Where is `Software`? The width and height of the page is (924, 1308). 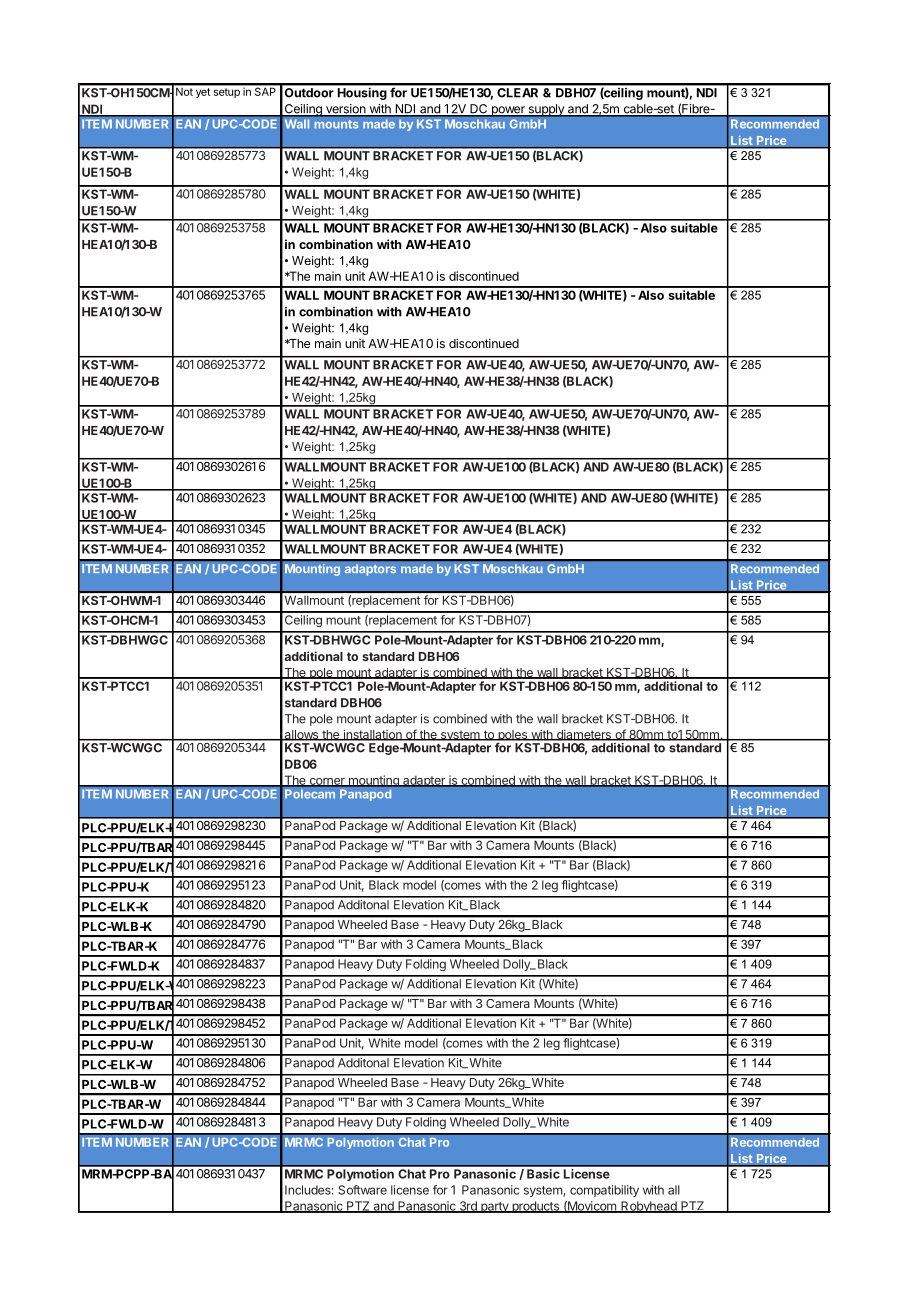 Software is located at coordinates (362, 1190).
